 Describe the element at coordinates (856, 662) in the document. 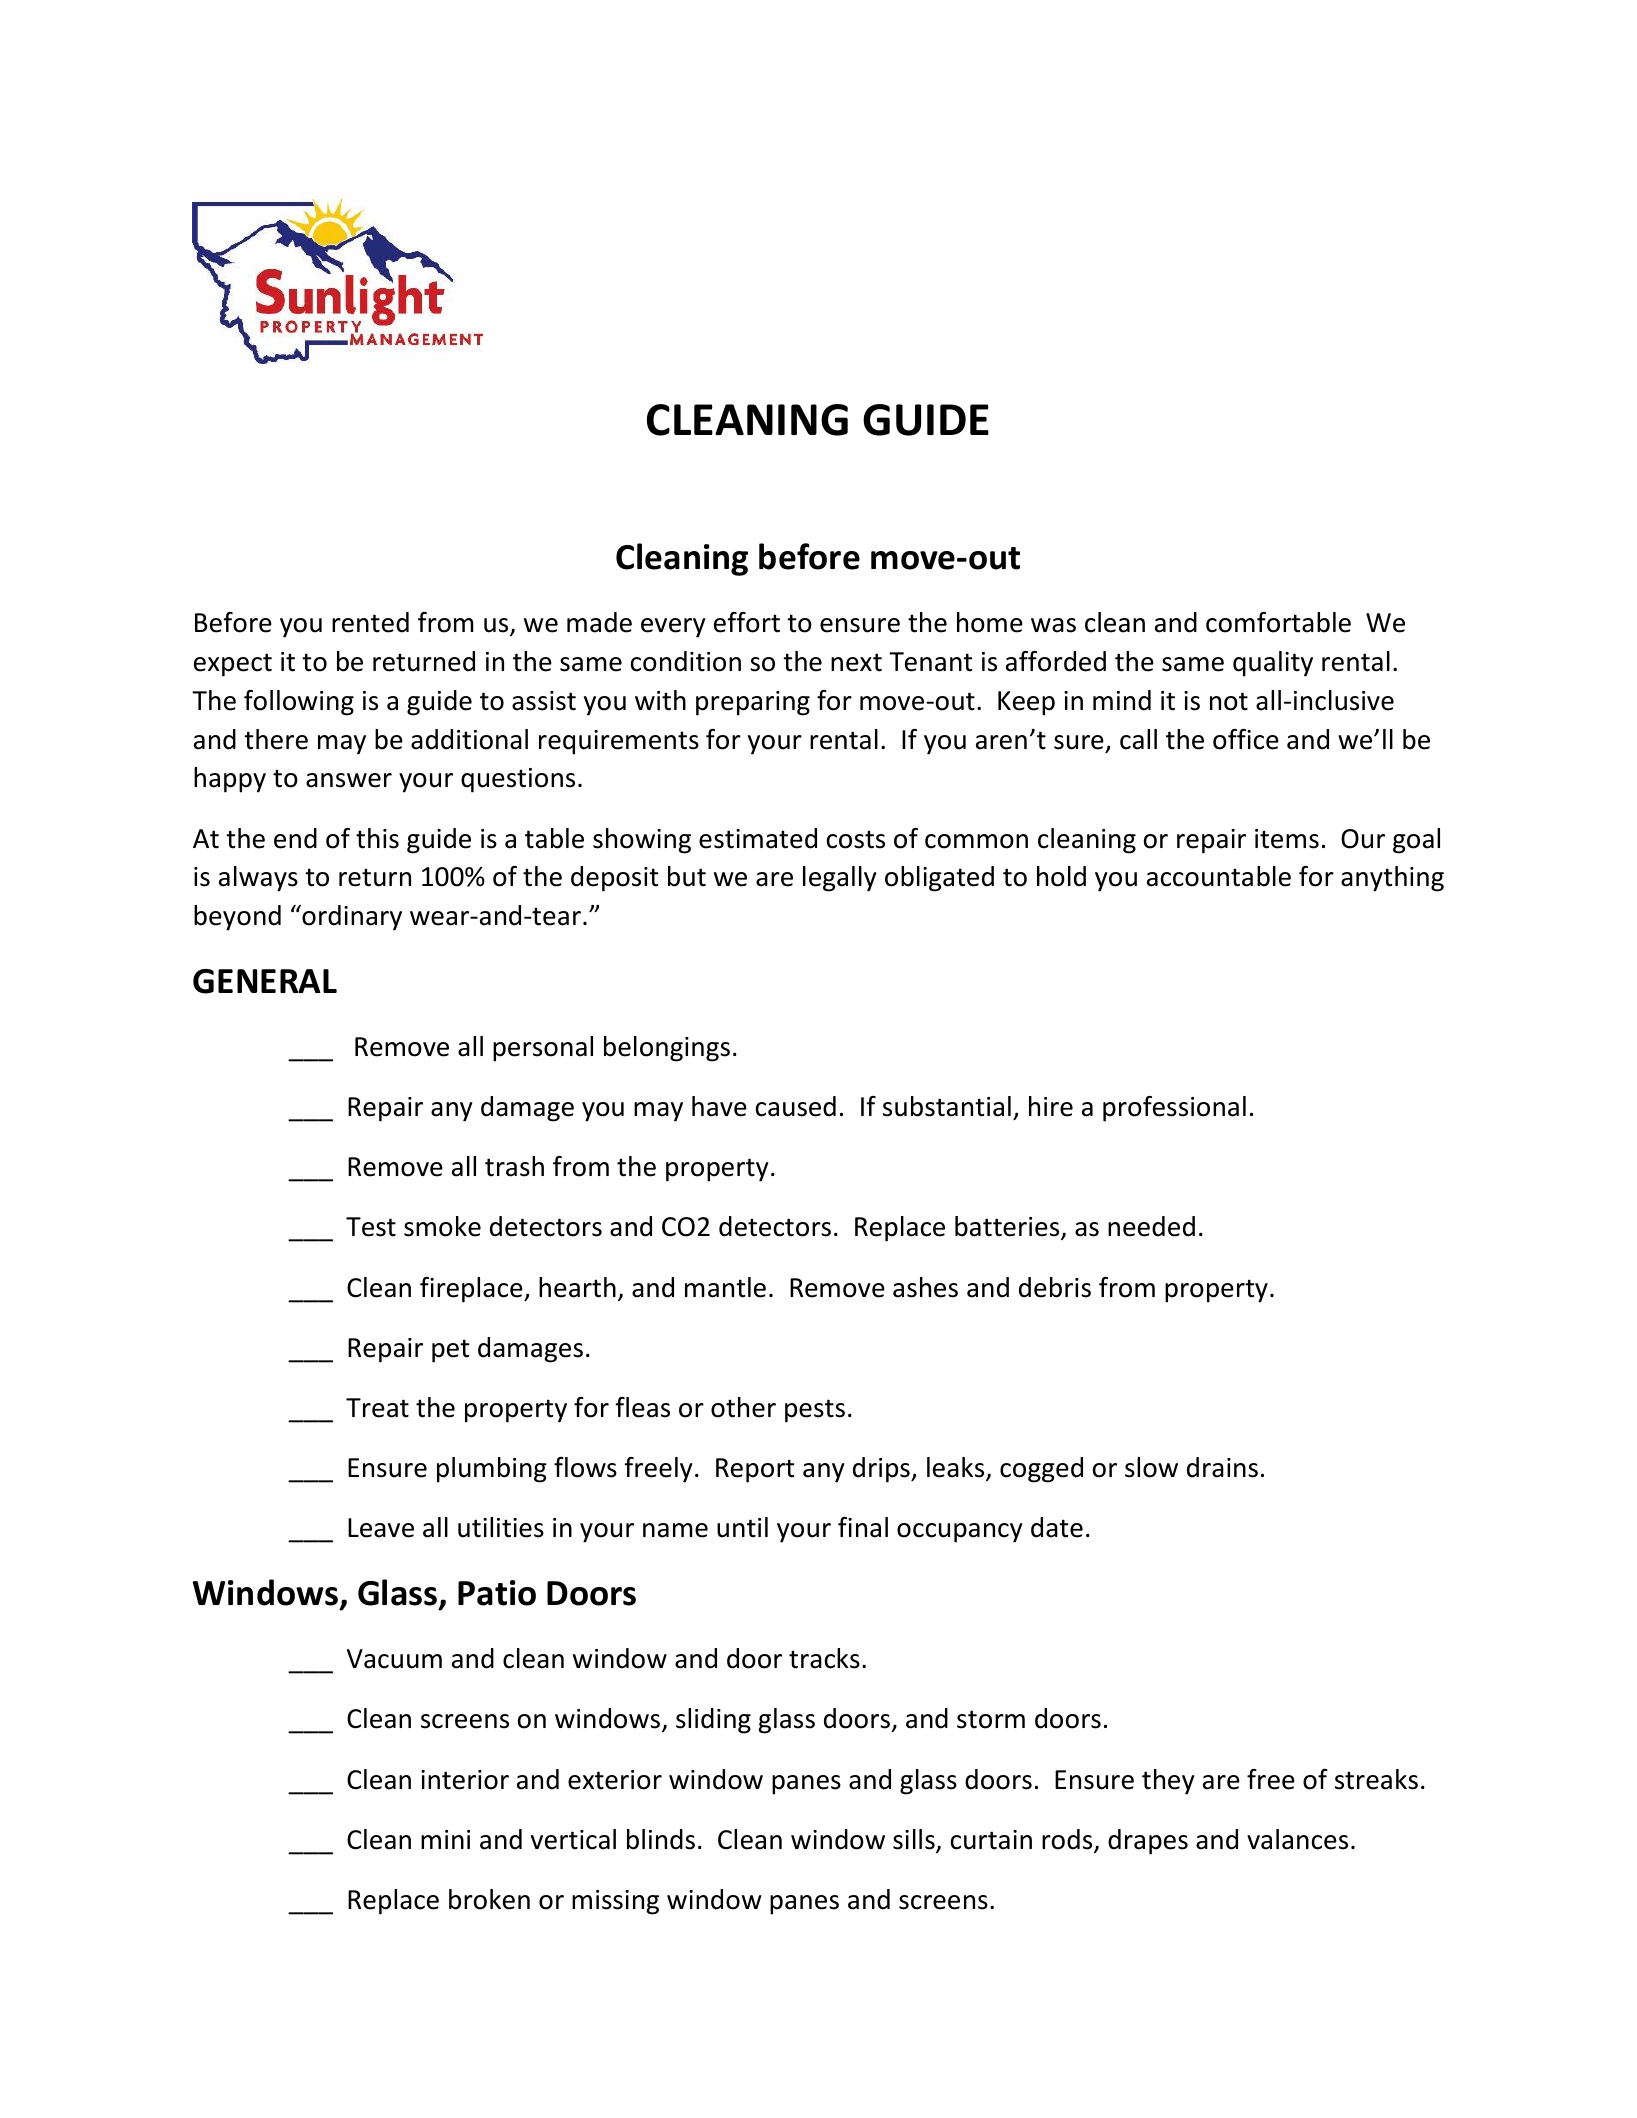

I see `next` at that location.
